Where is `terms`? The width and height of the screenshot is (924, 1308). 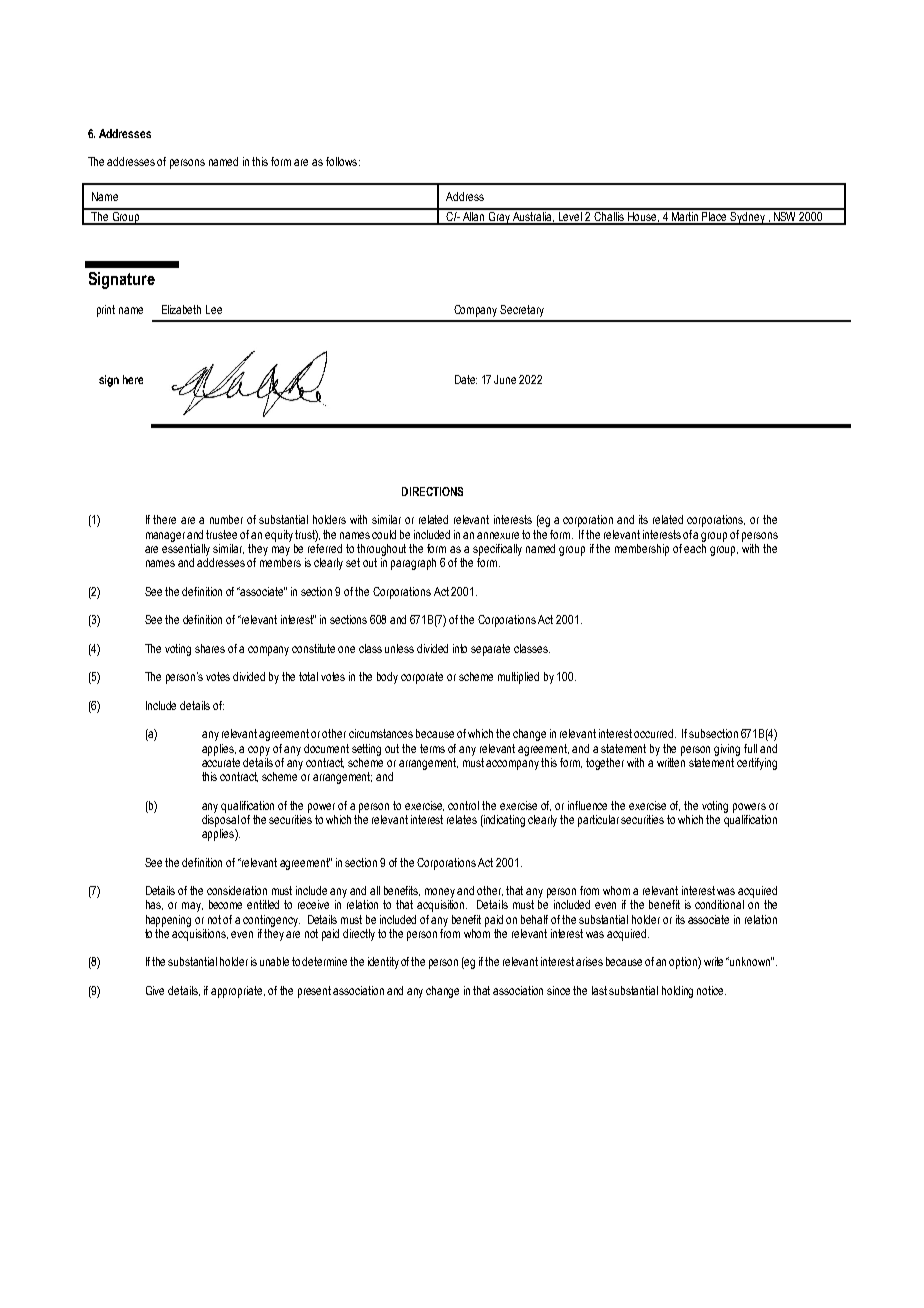 terms is located at coordinates (432, 748).
